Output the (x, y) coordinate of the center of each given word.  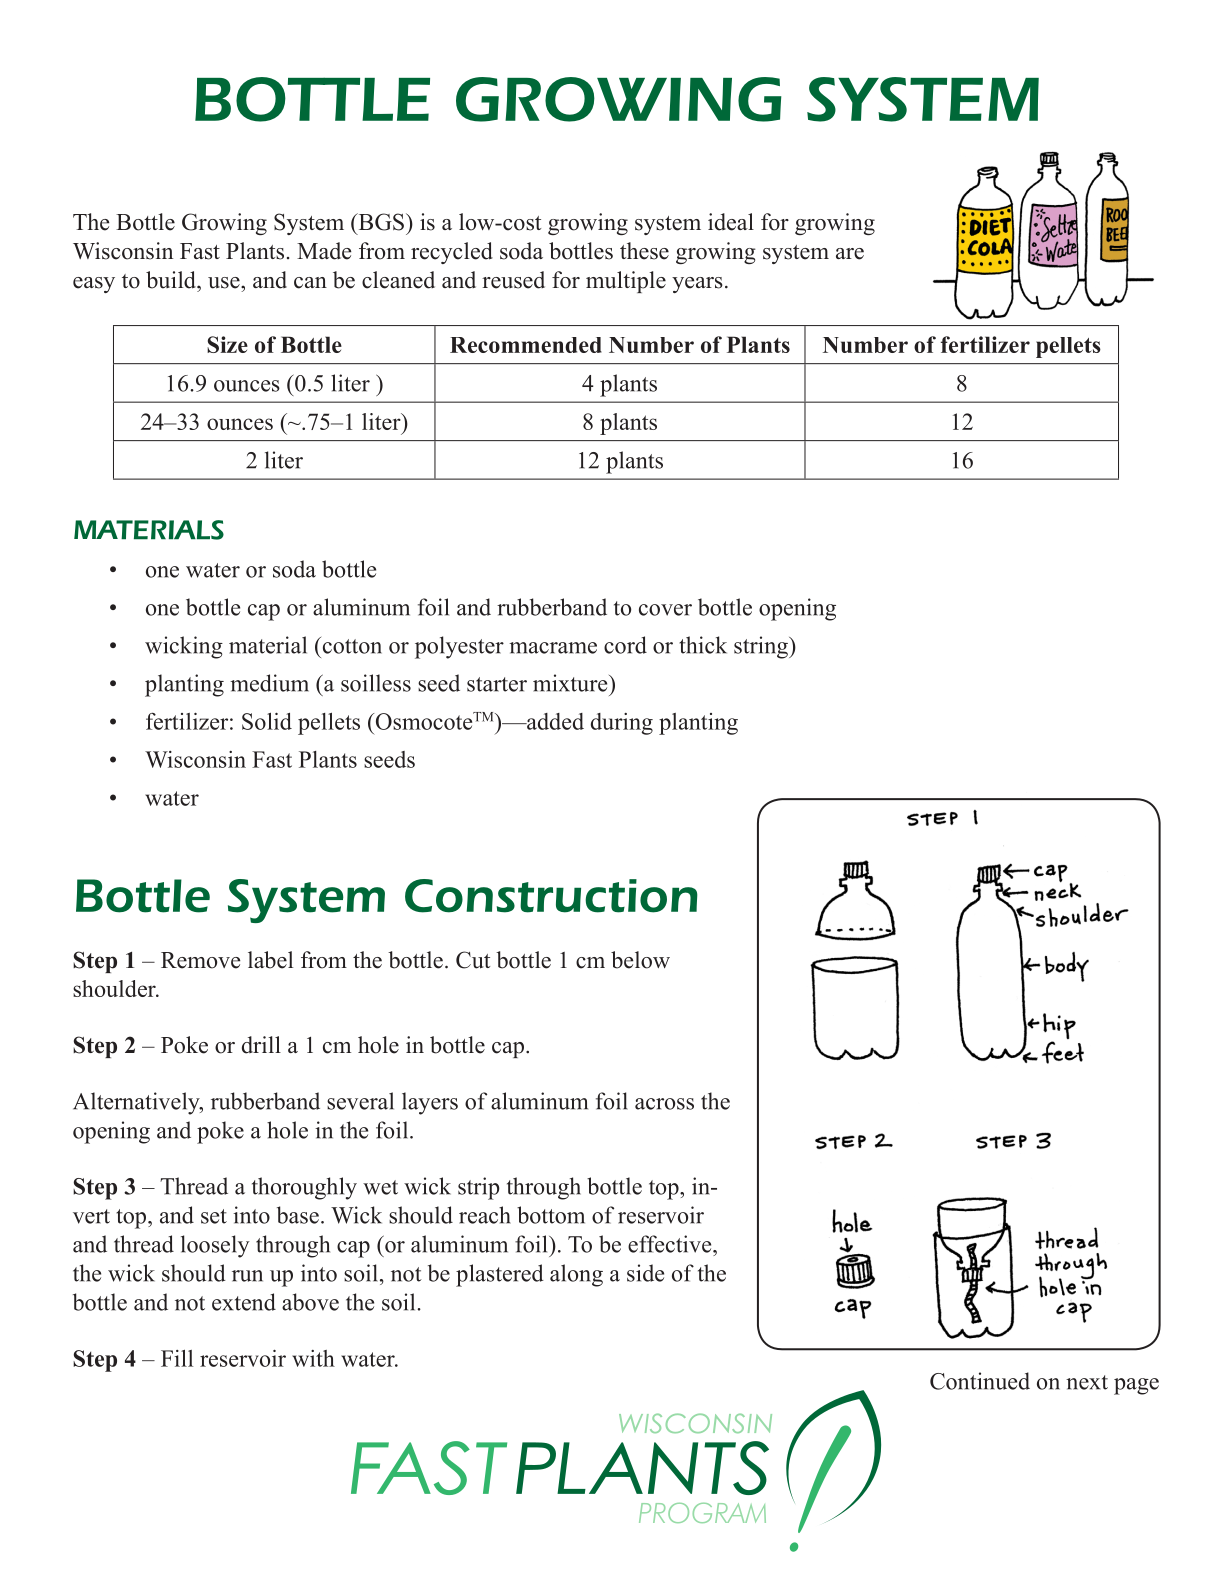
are (850, 254)
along (576, 1275)
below (640, 960)
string (762, 647)
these (644, 251)
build (172, 280)
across (664, 1104)
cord (625, 645)
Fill (177, 1358)
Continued (980, 1381)
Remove (200, 960)
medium (269, 683)
